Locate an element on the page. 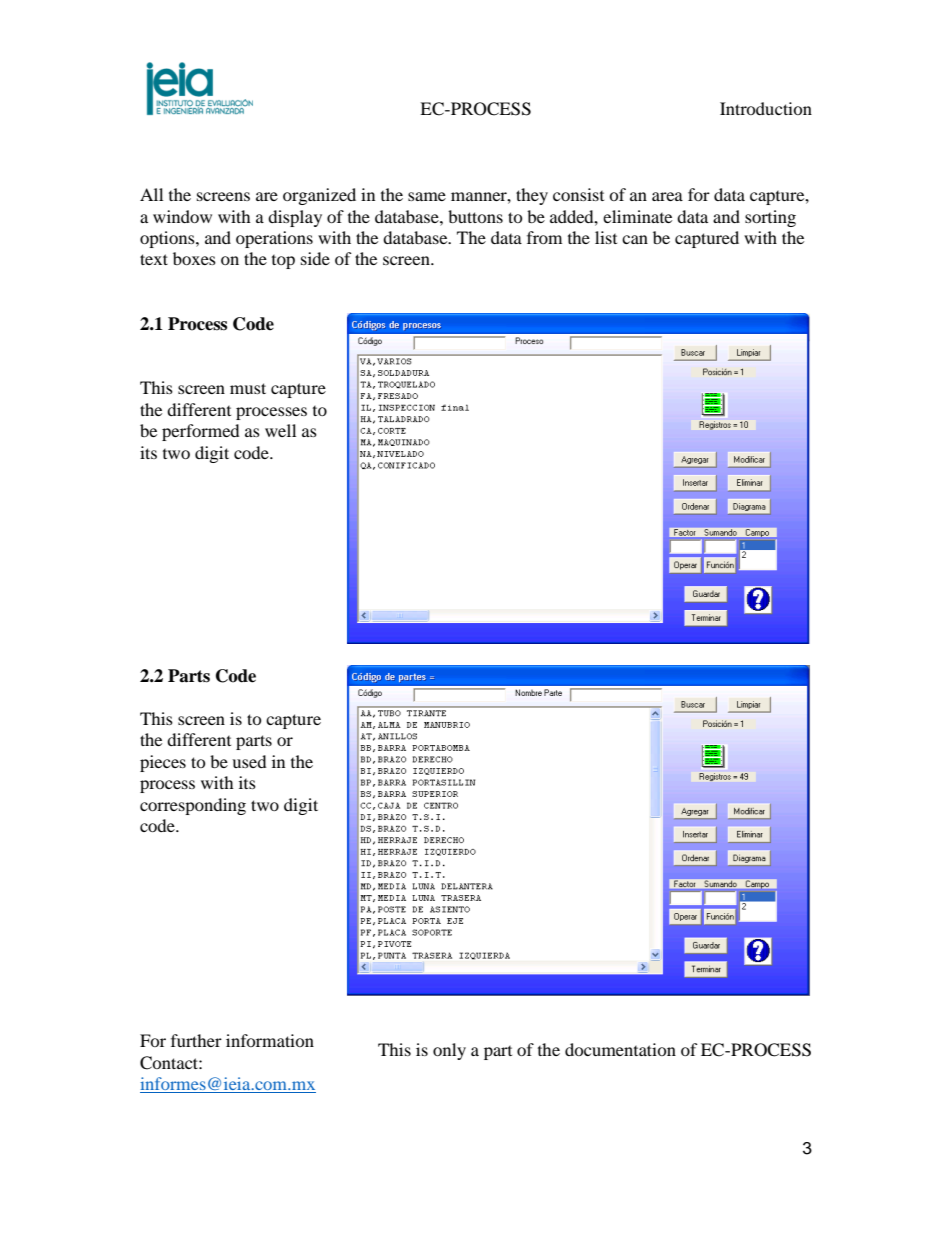  Introduction is located at coordinates (766, 108).
